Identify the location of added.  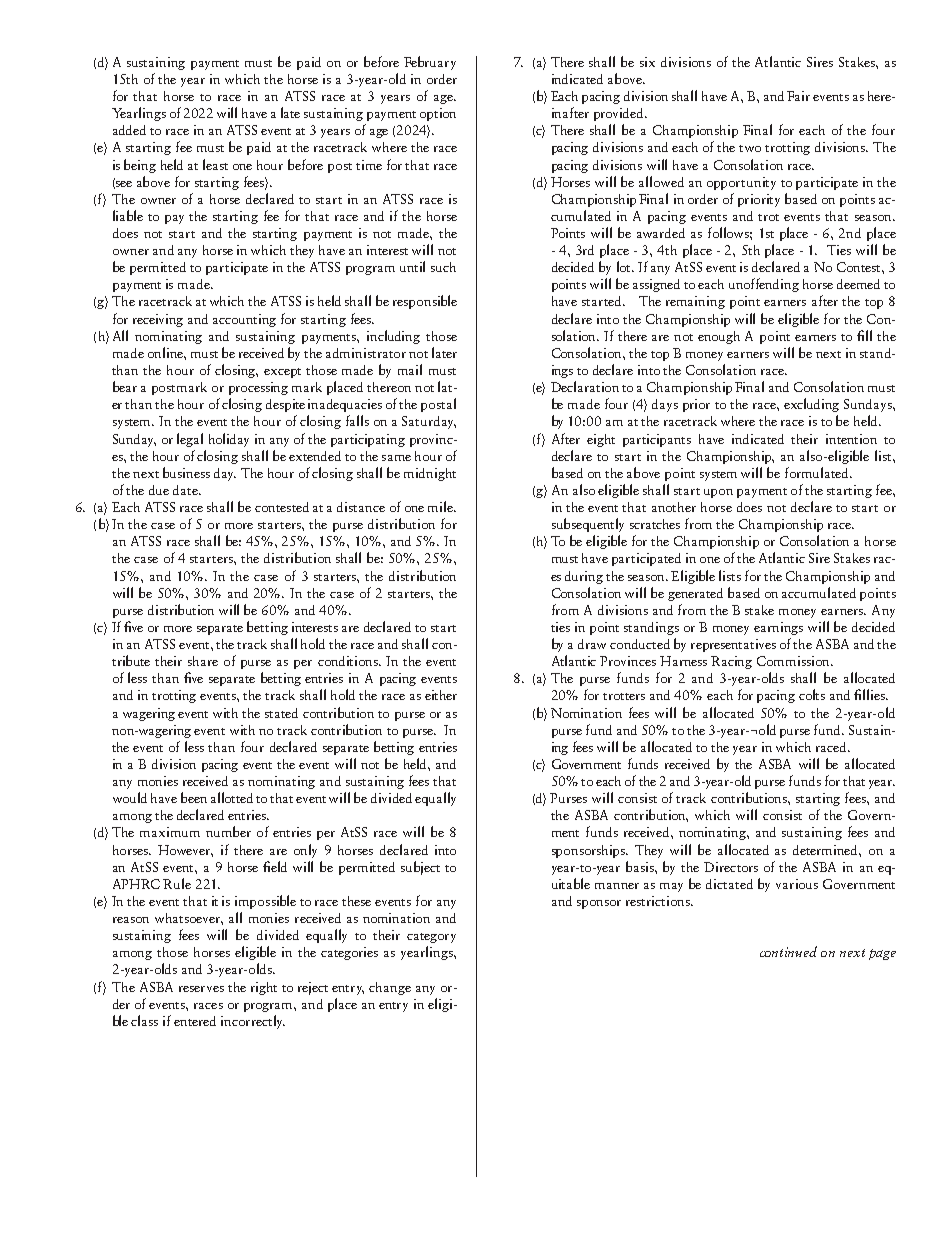
(129, 130).
